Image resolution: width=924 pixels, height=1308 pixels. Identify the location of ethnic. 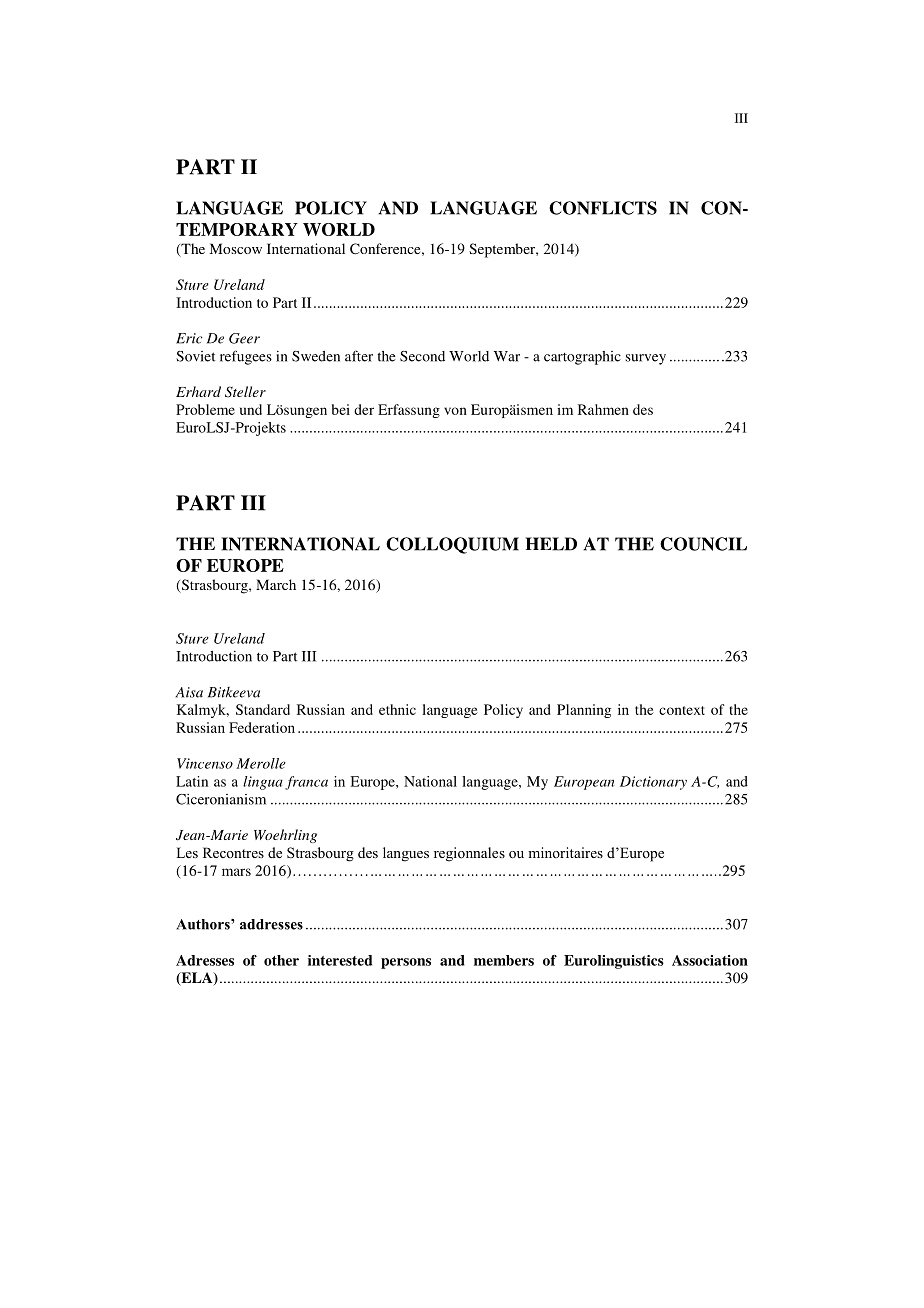
(397, 709).
